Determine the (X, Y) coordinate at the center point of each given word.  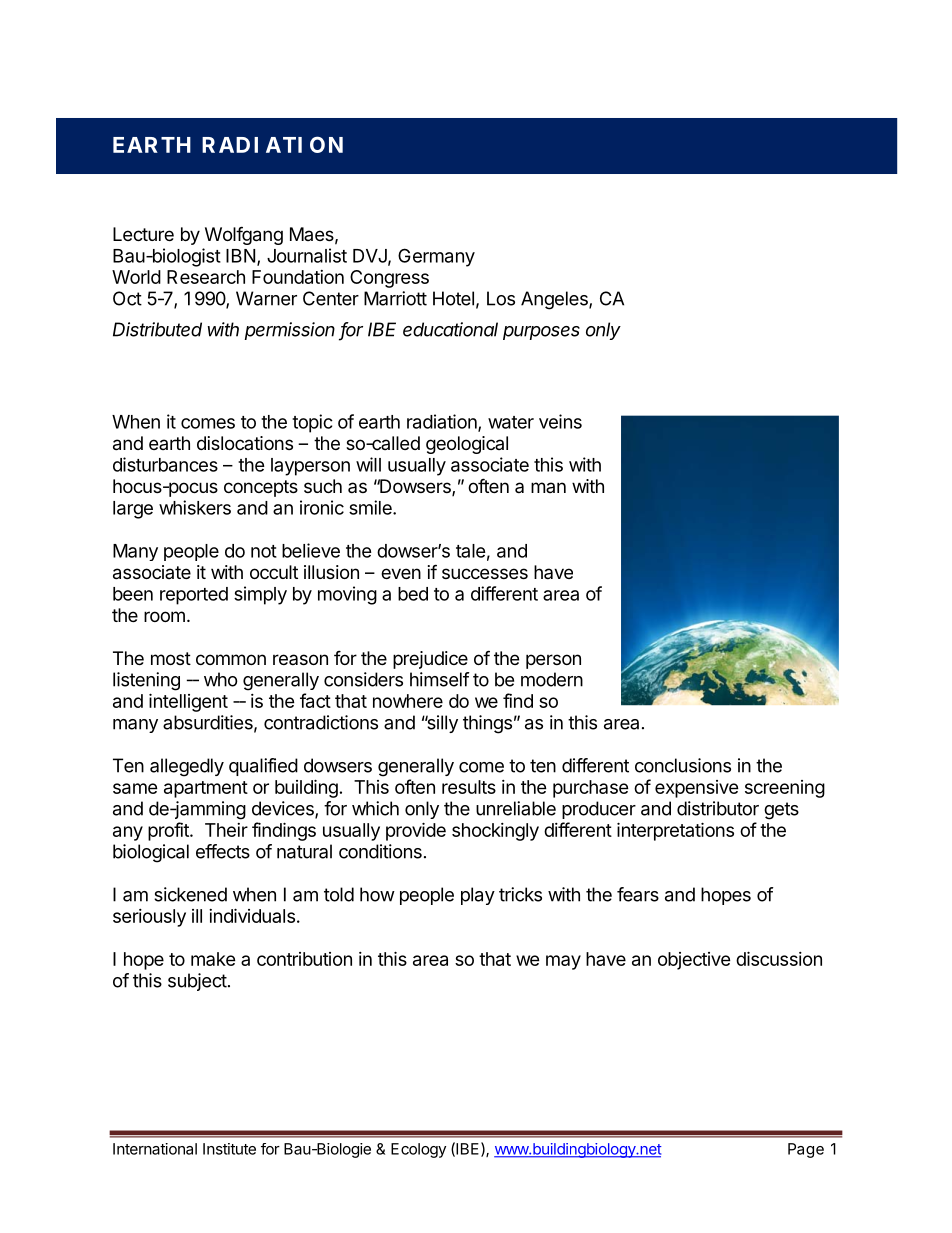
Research (206, 277)
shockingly (495, 832)
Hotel (453, 298)
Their (226, 830)
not (264, 551)
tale (471, 551)
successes (485, 573)
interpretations (675, 831)
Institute (229, 1149)
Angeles (555, 300)
